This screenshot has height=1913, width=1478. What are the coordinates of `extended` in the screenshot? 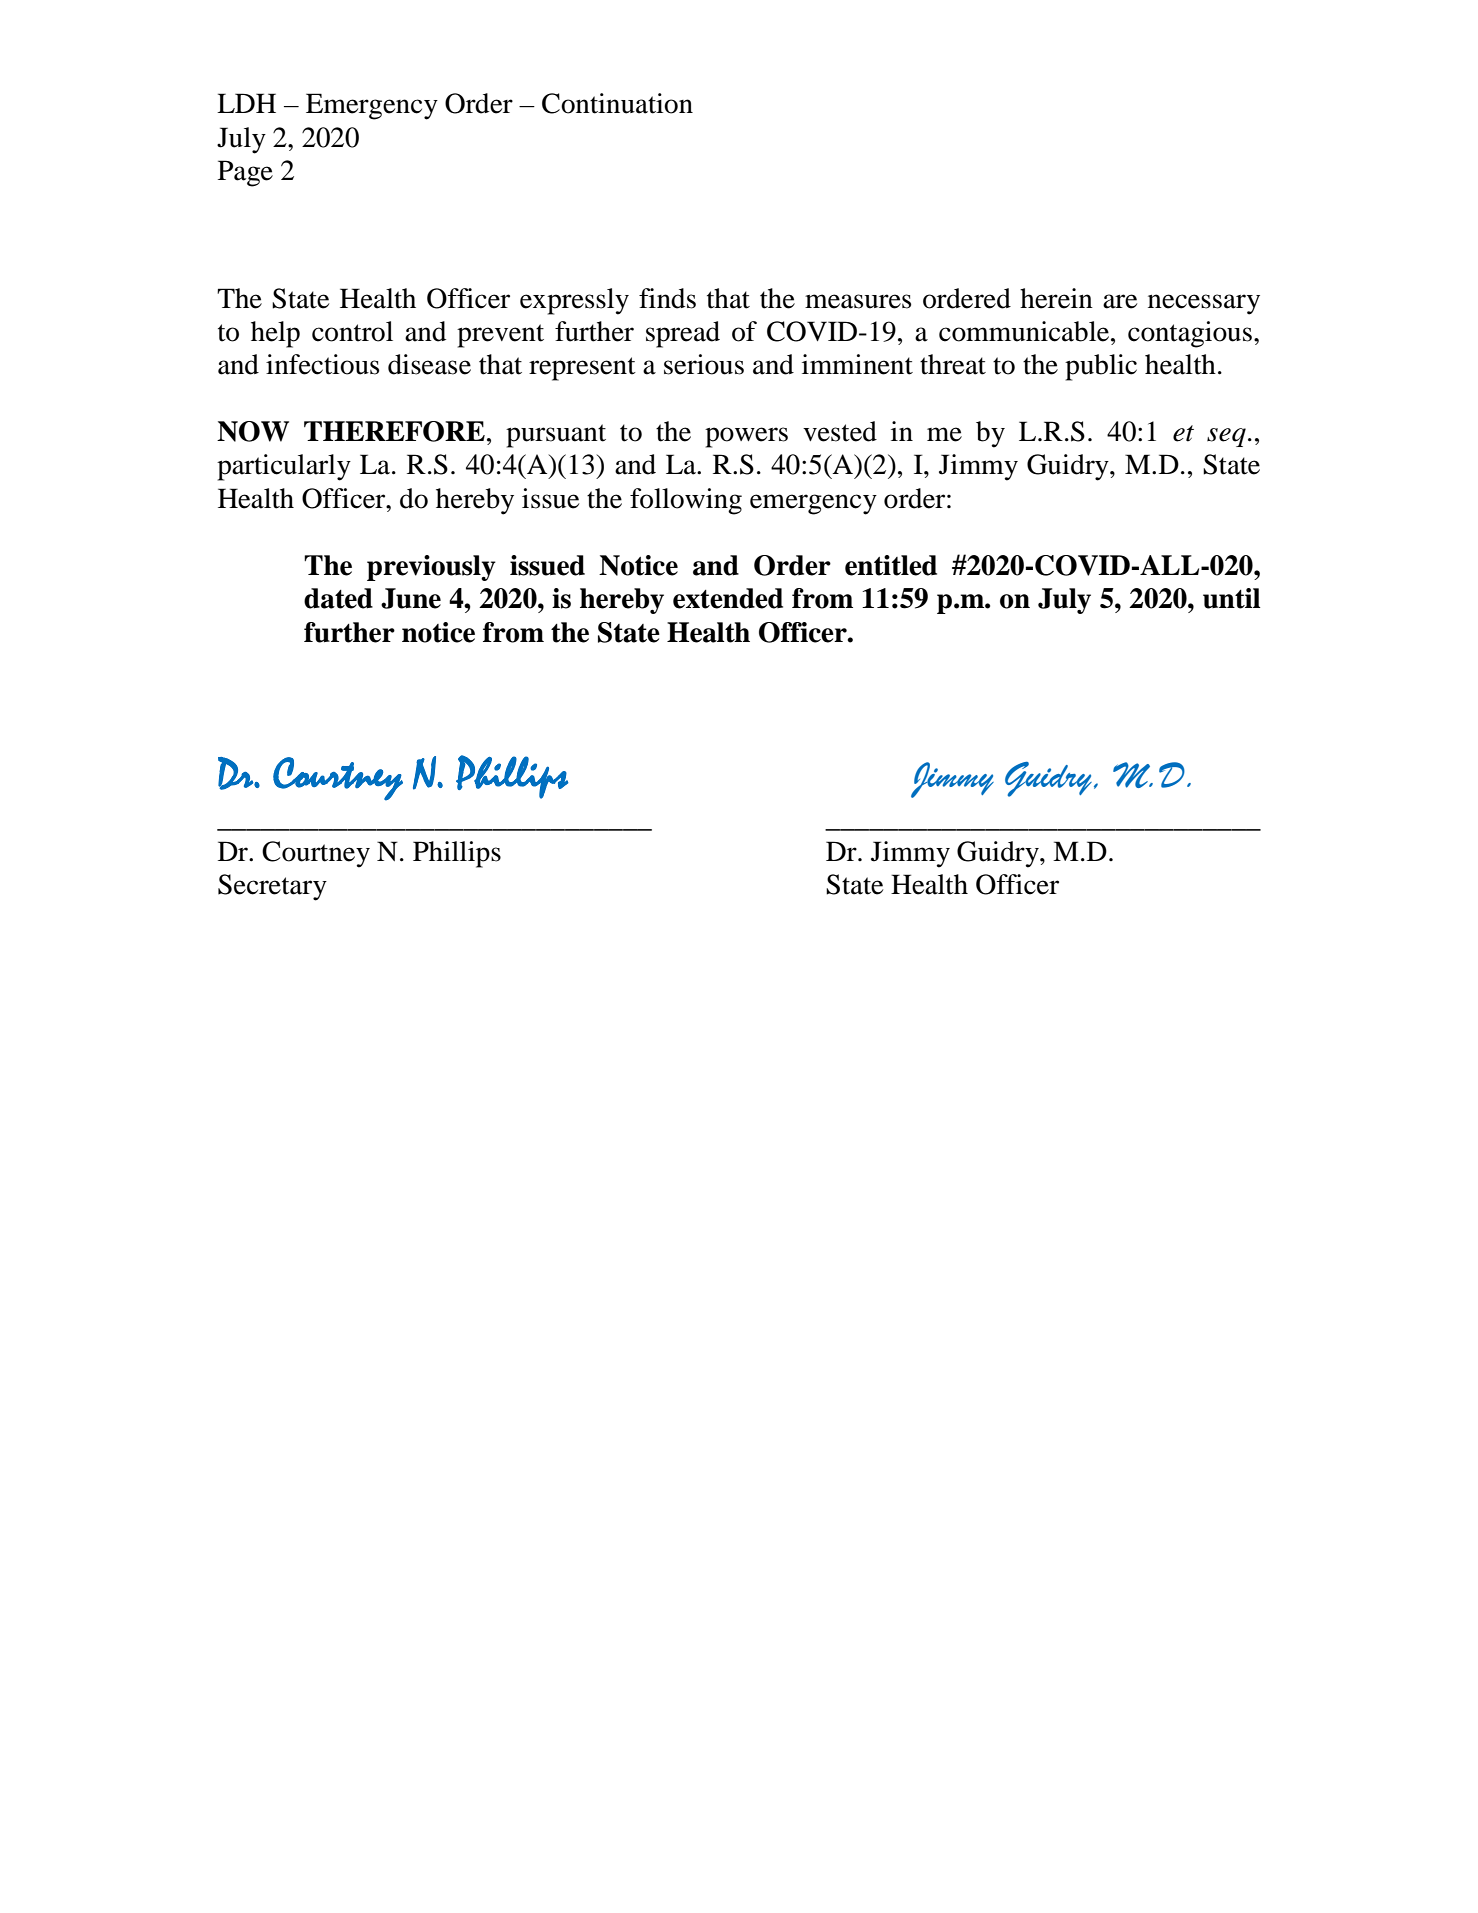 It's located at (728, 598).
